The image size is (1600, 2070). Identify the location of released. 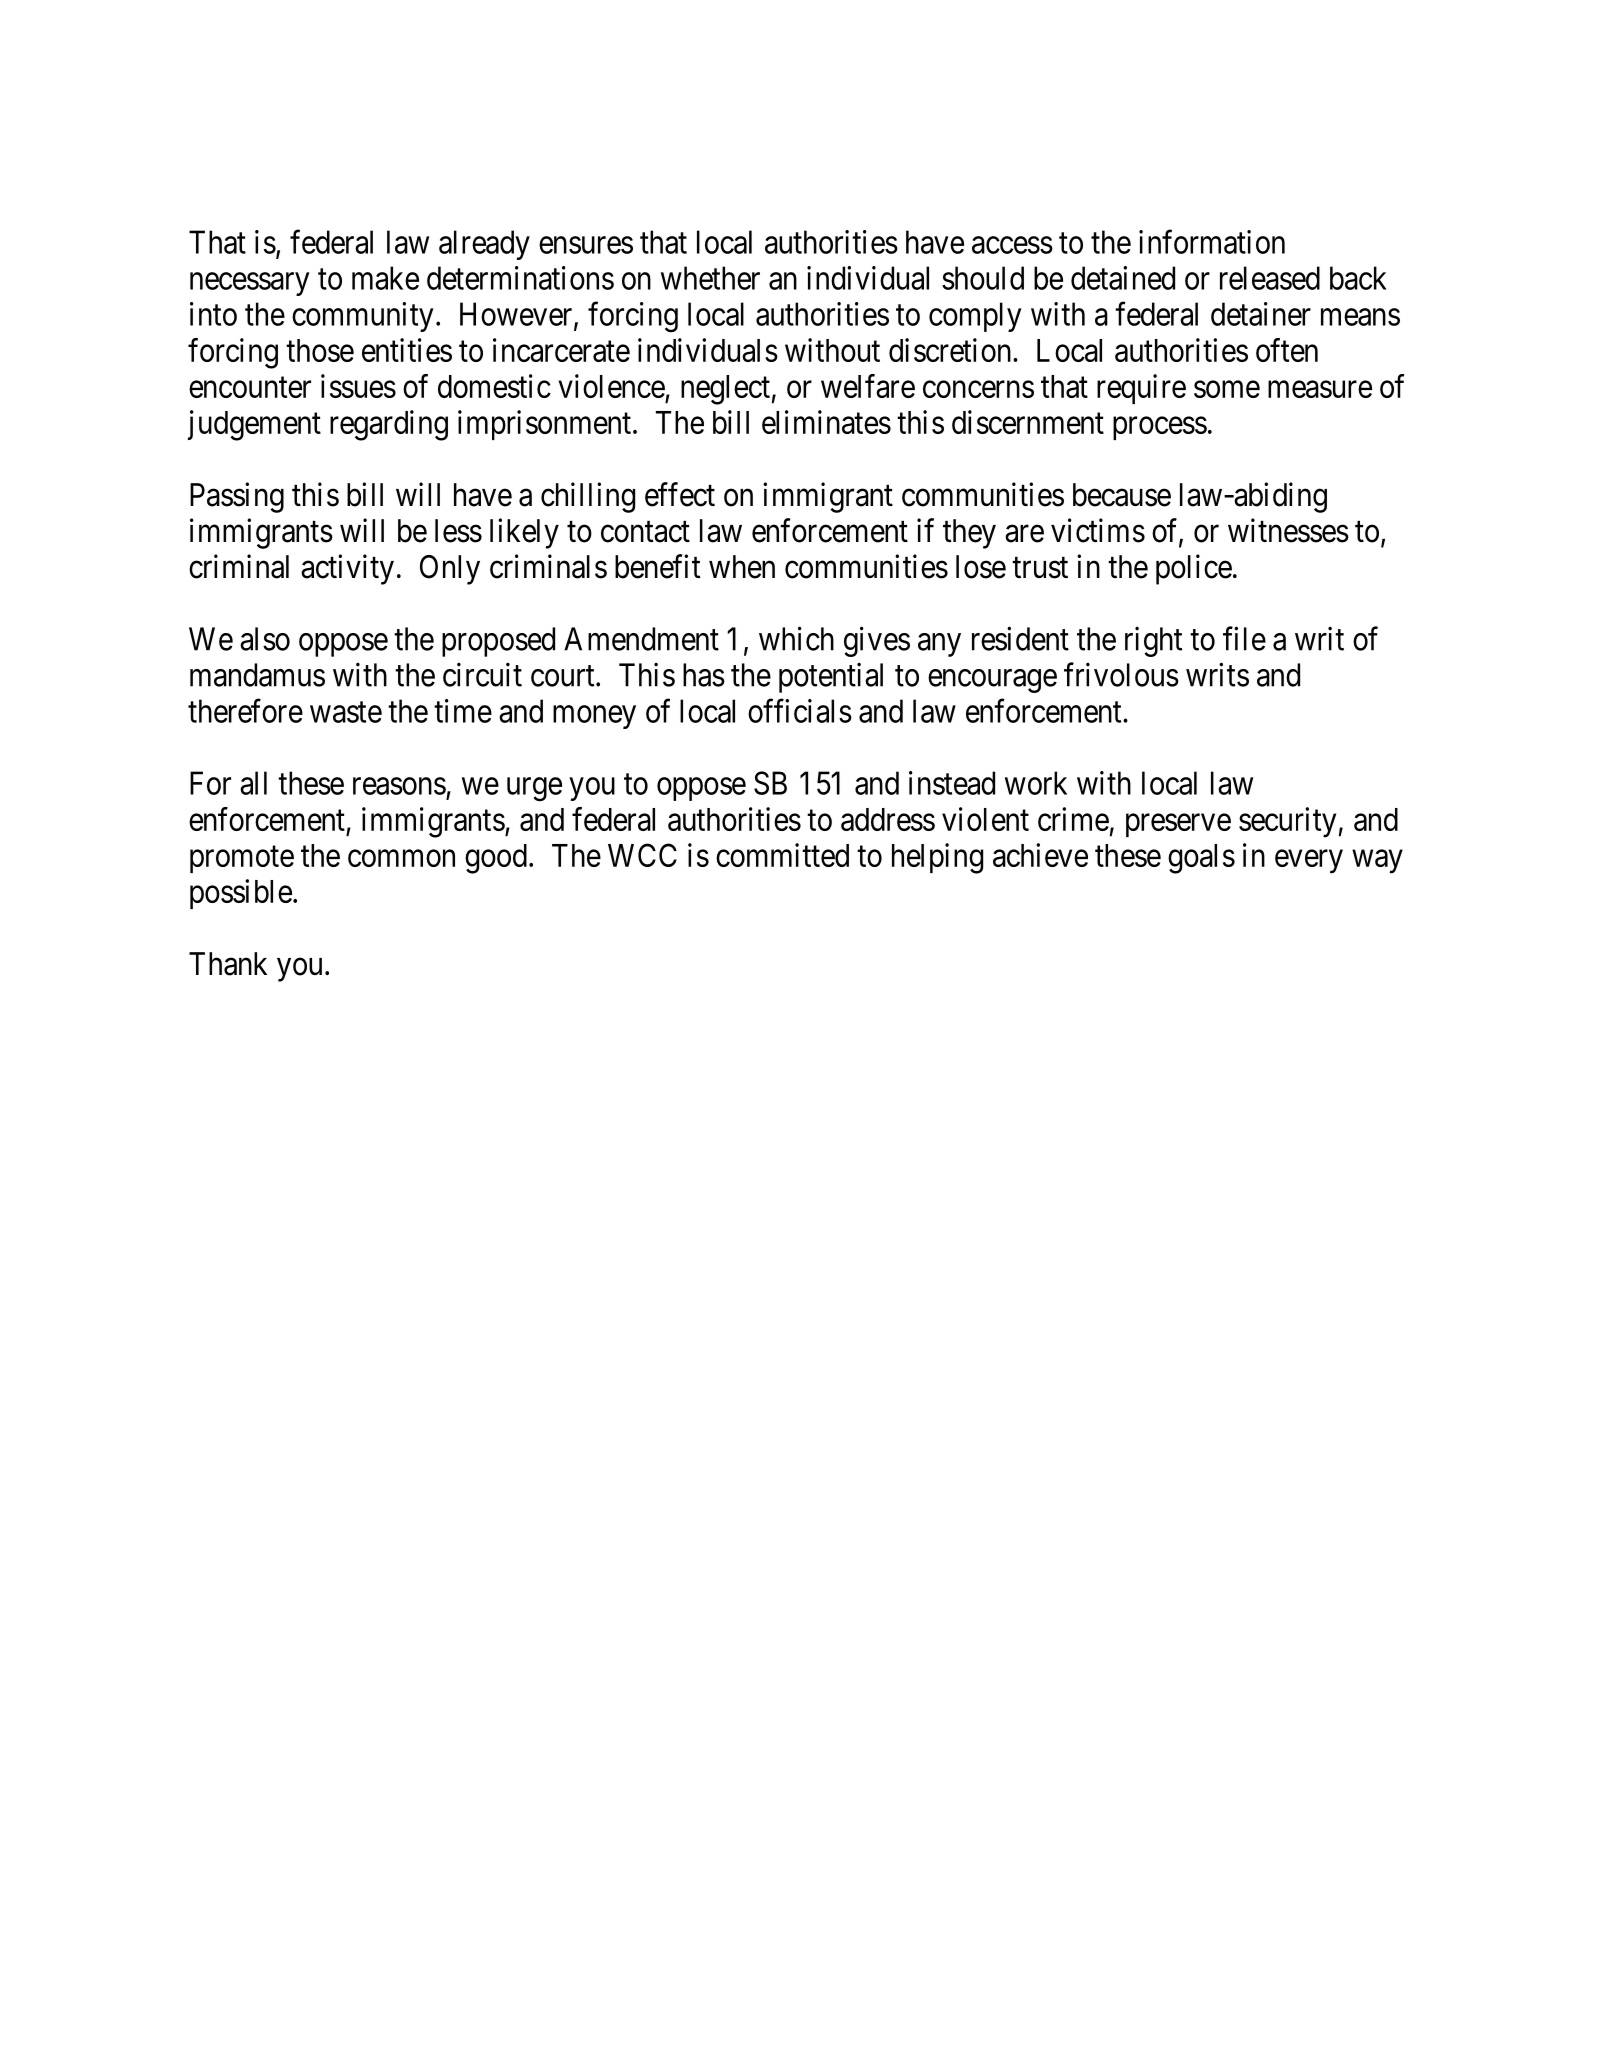
(1270, 278).
